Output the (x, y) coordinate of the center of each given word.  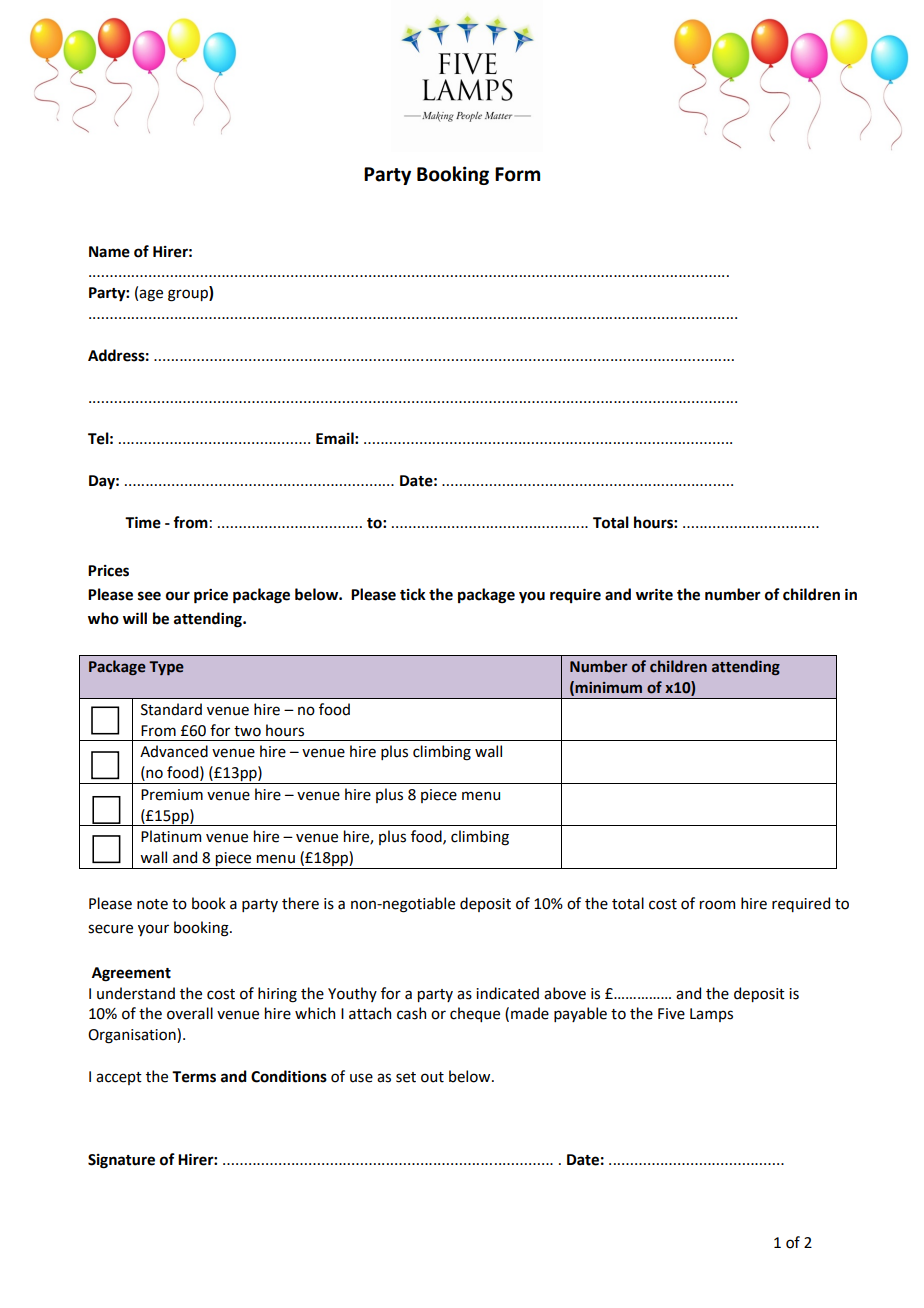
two (247, 731)
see (149, 596)
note (152, 904)
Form (517, 174)
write (654, 595)
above (565, 993)
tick (413, 594)
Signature (121, 1161)
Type (166, 668)
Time (143, 523)
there (300, 903)
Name (109, 252)
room (717, 905)
